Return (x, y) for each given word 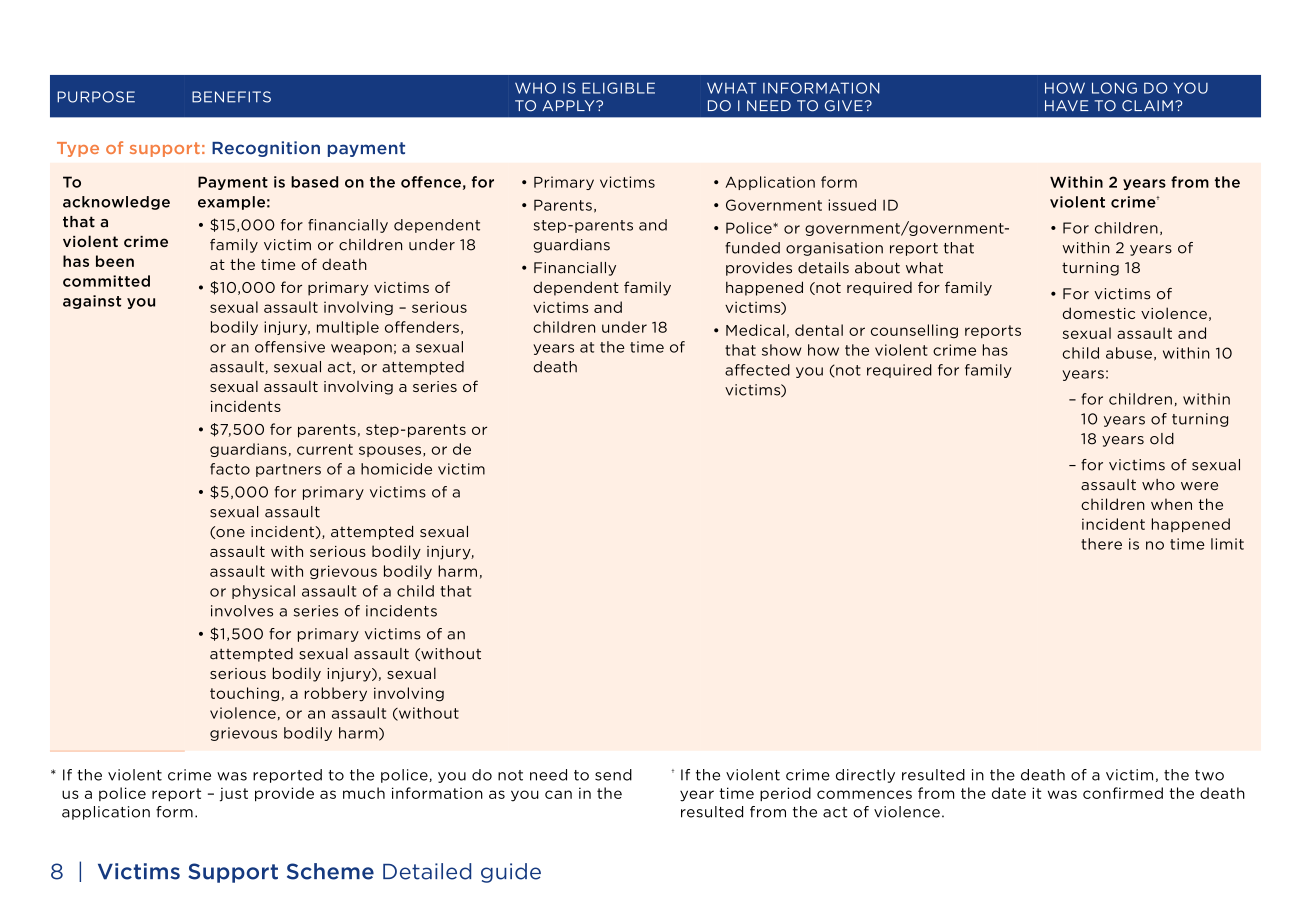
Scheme (330, 871)
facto (230, 469)
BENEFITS (231, 97)
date (1009, 793)
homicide (396, 469)
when (1171, 504)
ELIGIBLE (618, 88)
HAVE (1067, 105)
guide (511, 873)
